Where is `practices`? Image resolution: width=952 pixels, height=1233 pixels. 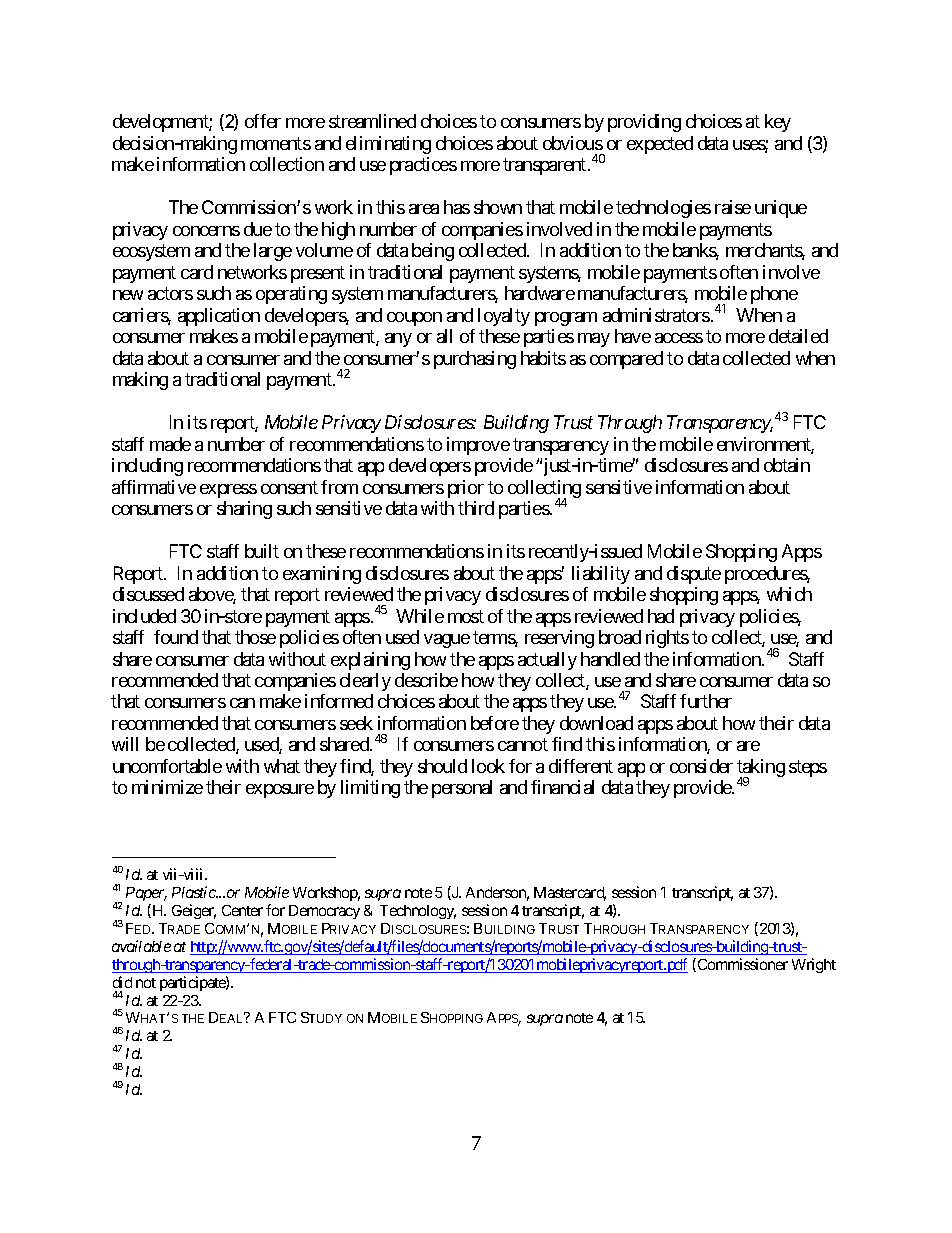
practices is located at coordinates (423, 166).
